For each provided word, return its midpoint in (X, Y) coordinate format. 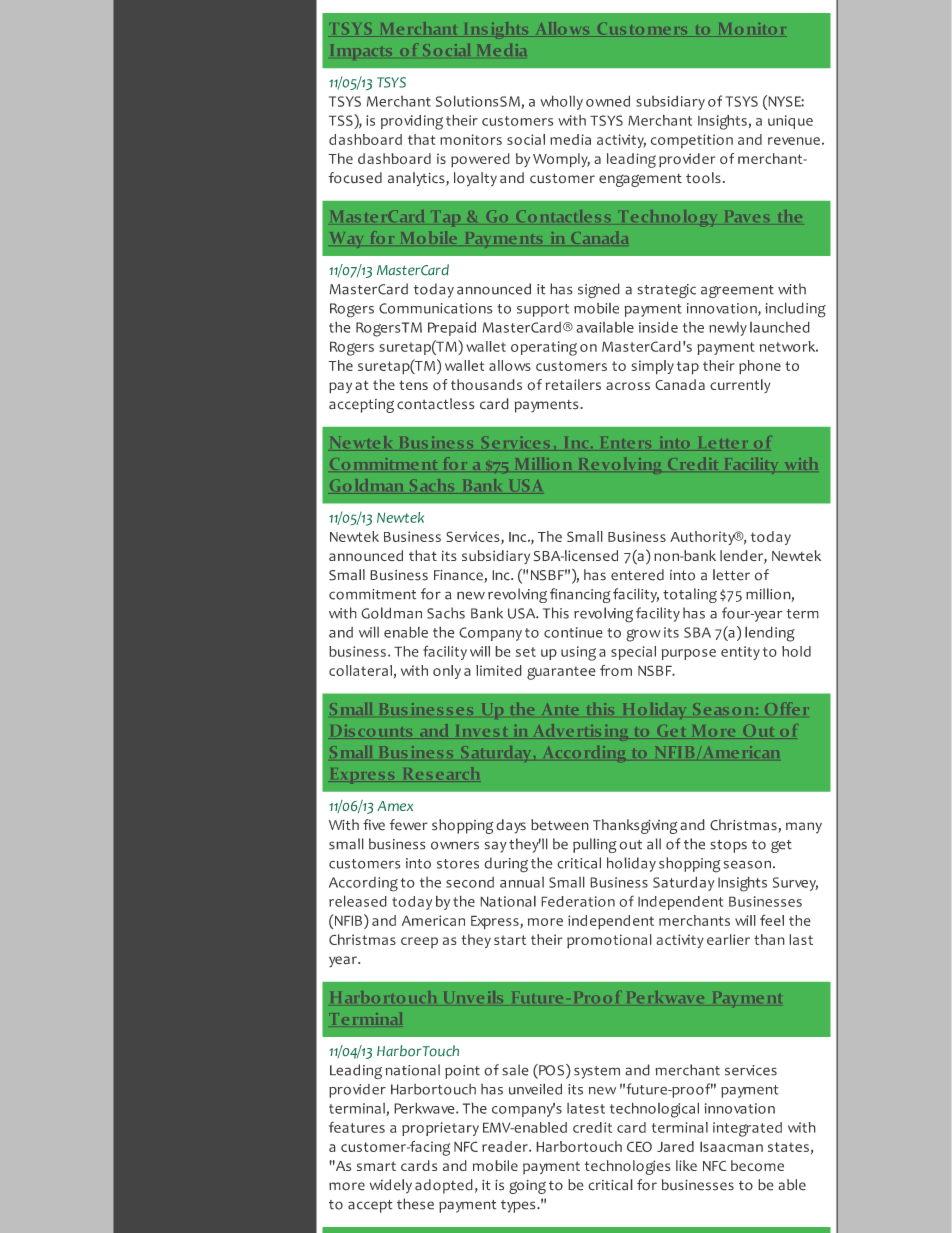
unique (790, 122)
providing (412, 122)
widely (391, 1186)
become (757, 1166)
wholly (561, 102)
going (527, 1187)
